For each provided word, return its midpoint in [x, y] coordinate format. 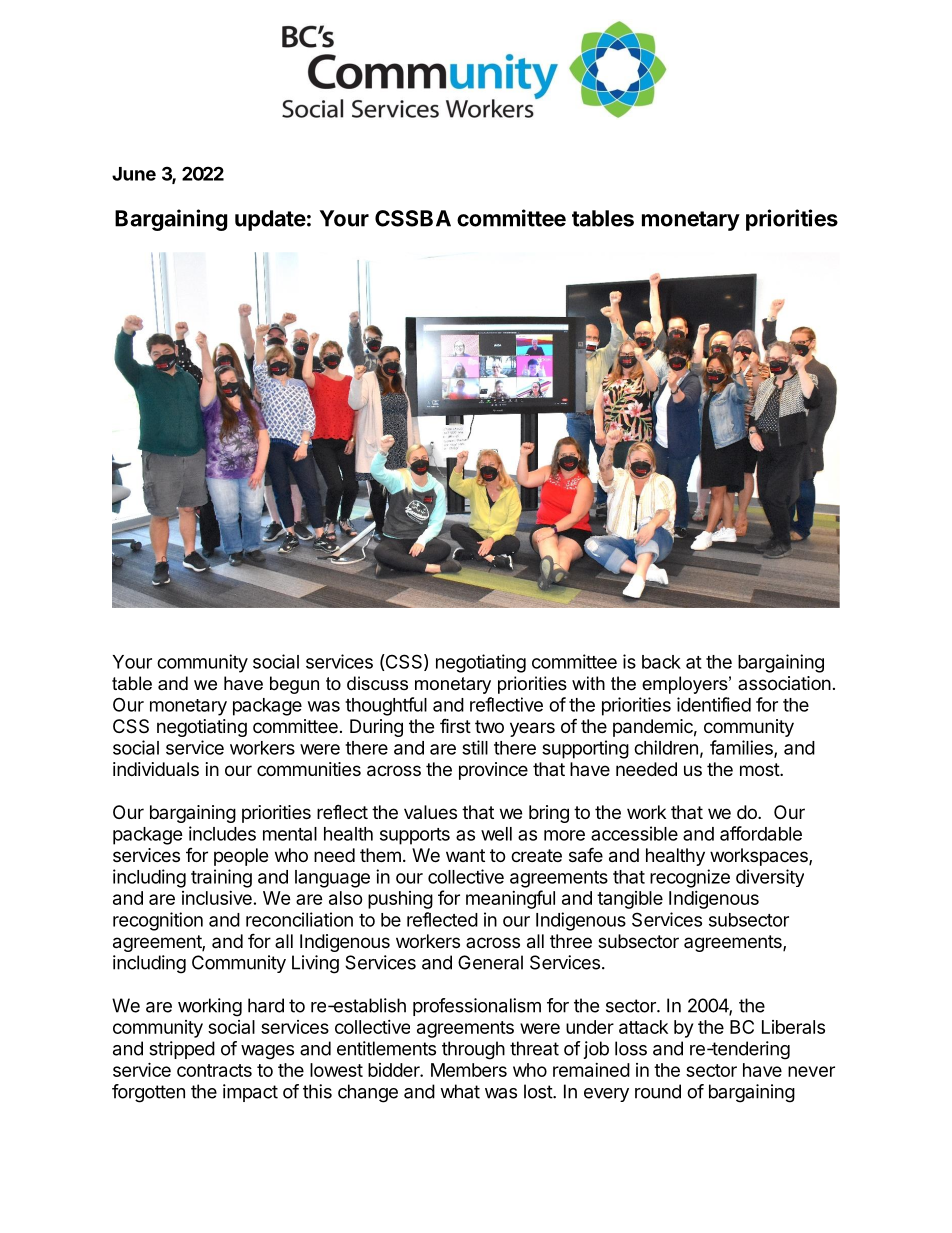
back [661, 662]
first [455, 725]
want [465, 855]
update [270, 220]
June [134, 174]
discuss [377, 683]
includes [222, 833]
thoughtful [386, 706]
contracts [214, 1070]
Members [469, 1070]
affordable [761, 833]
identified [714, 704]
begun [294, 685]
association [784, 683]
